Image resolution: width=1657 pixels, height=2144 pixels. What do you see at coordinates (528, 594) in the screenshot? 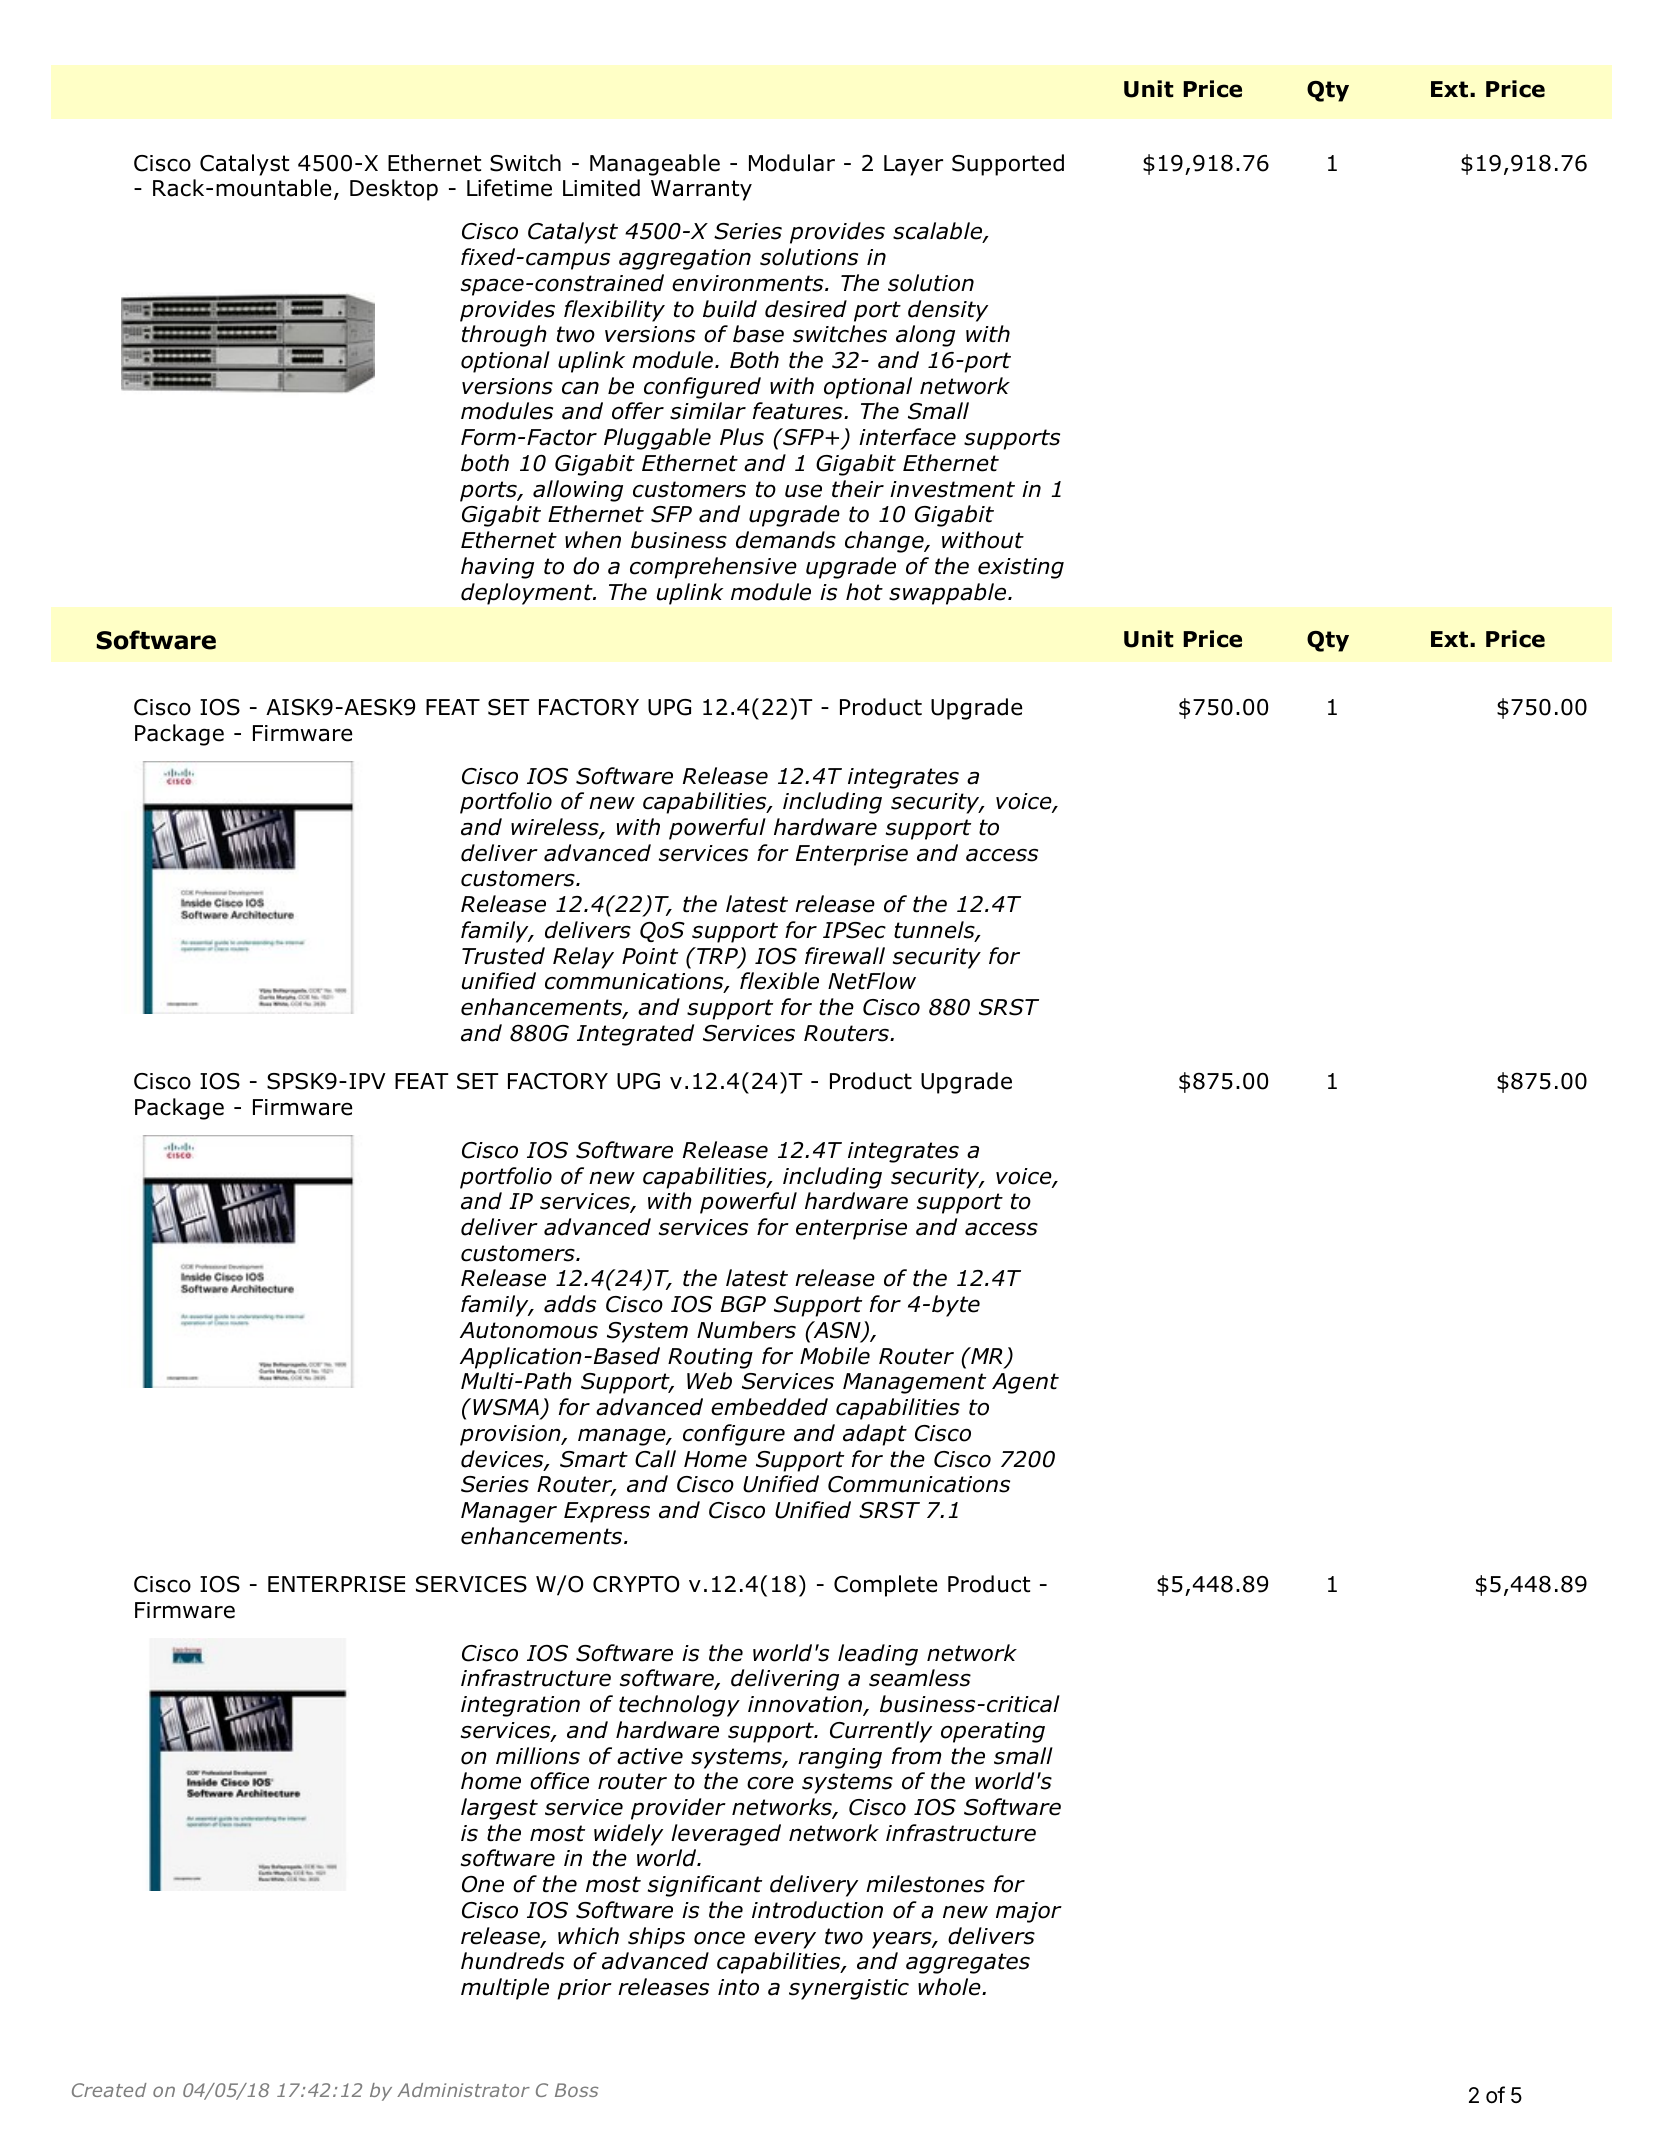
I see `deployment` at bounding box center [528, 594].
